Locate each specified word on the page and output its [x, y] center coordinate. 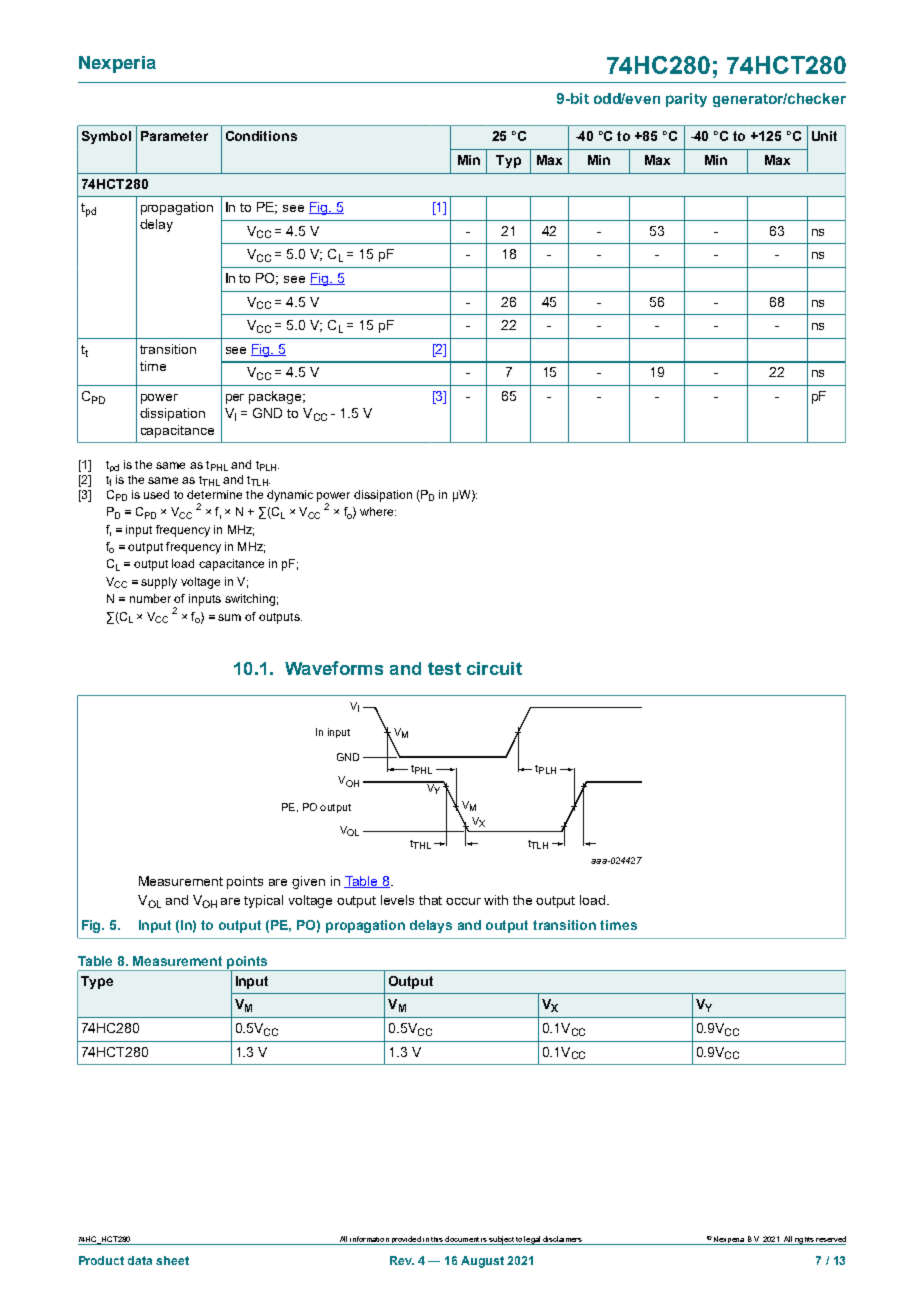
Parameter [174, 136]
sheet [172, 1260]
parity [686, 100]
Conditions [261, 136]
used [156, 494]
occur [463, 901]
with [496, 900]
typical [263, 901]
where [378, 511]
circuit [494, 668]
